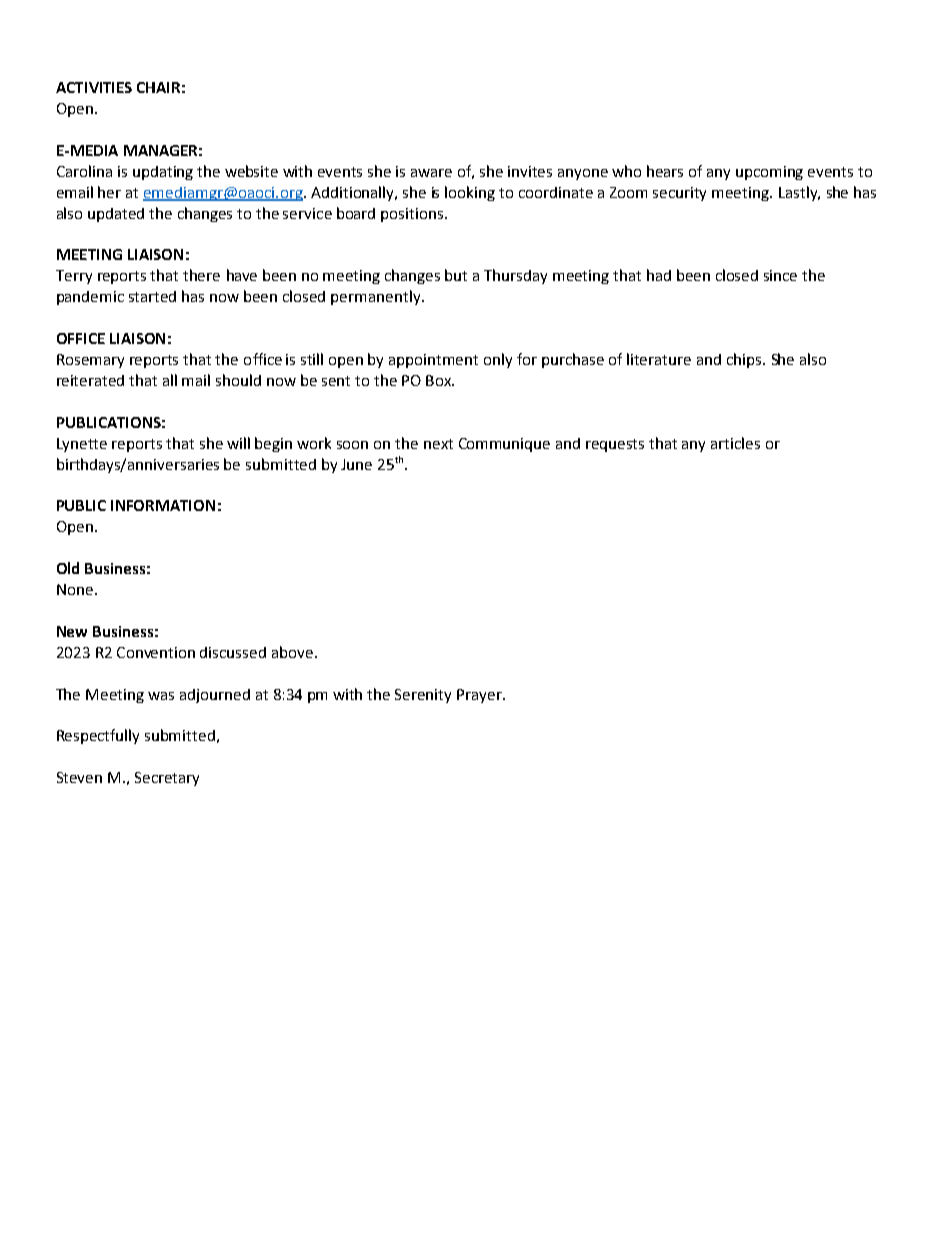 The width and height of the document is (952, 1233). I want to click on Lynette, so click(82, 445).
